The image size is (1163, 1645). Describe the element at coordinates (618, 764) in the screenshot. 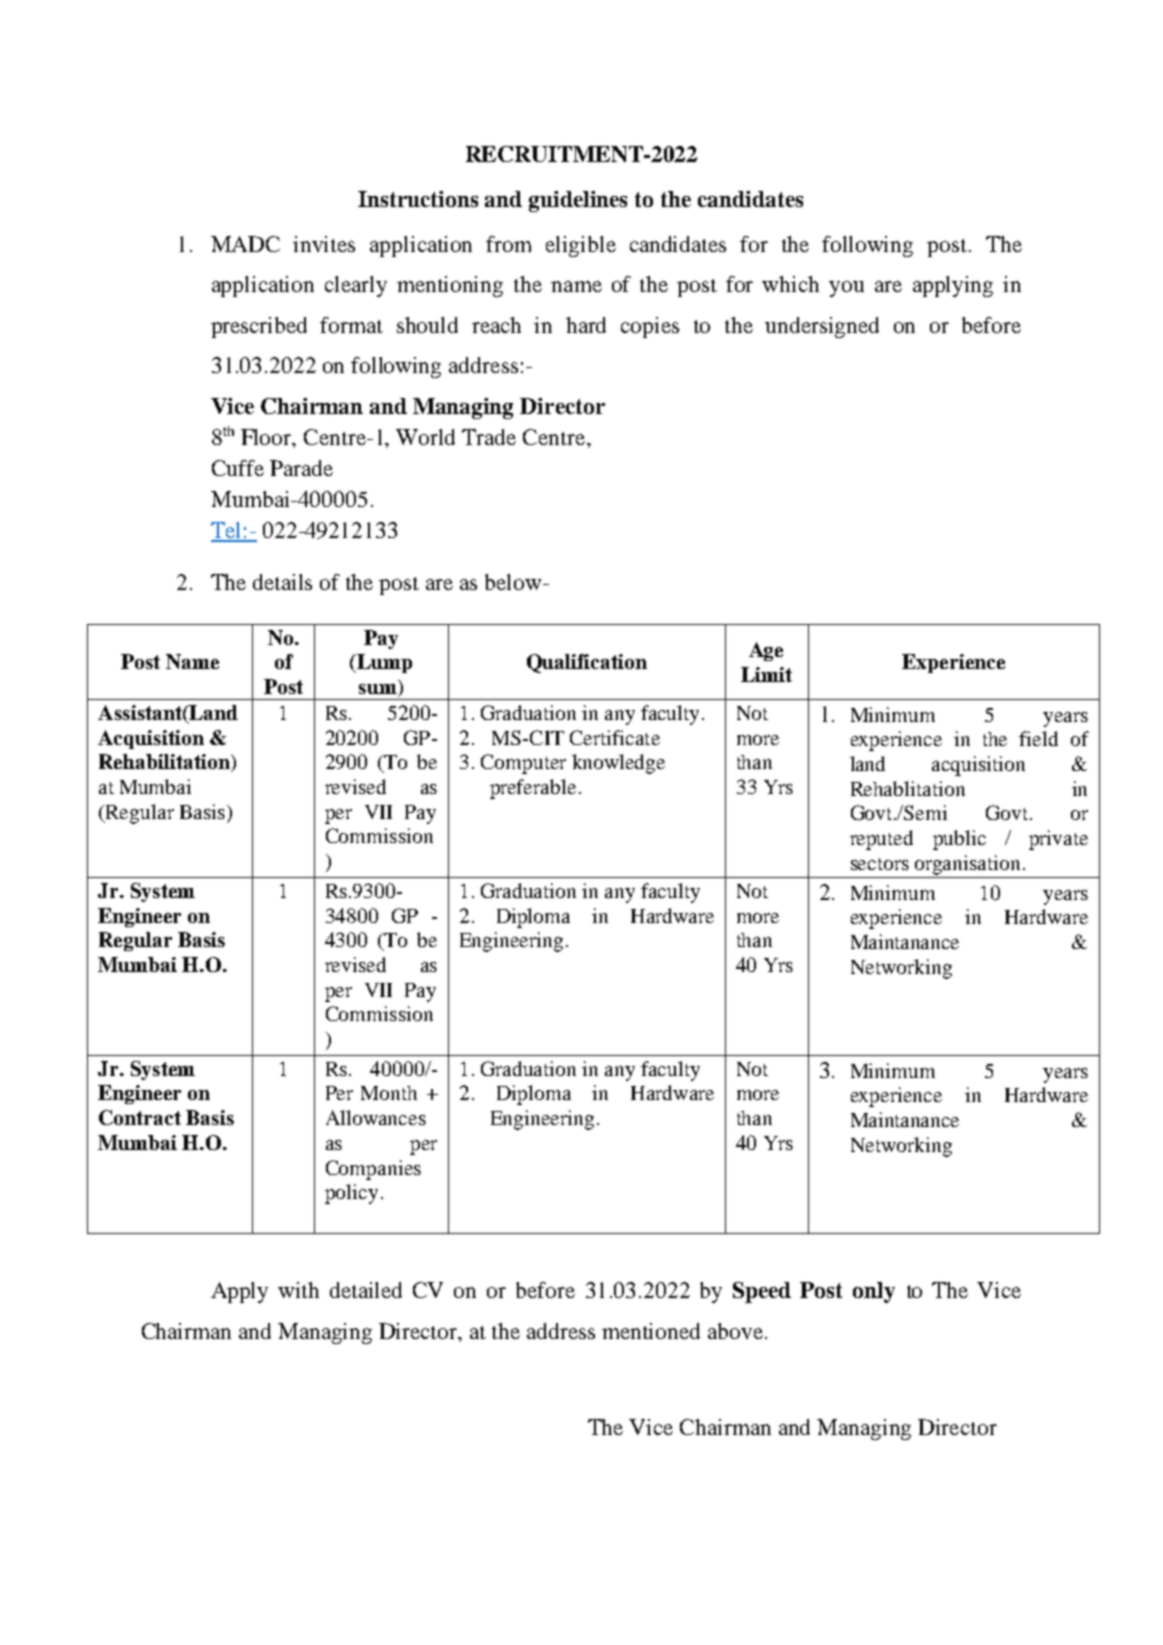

I see `knowledge` at that location.
